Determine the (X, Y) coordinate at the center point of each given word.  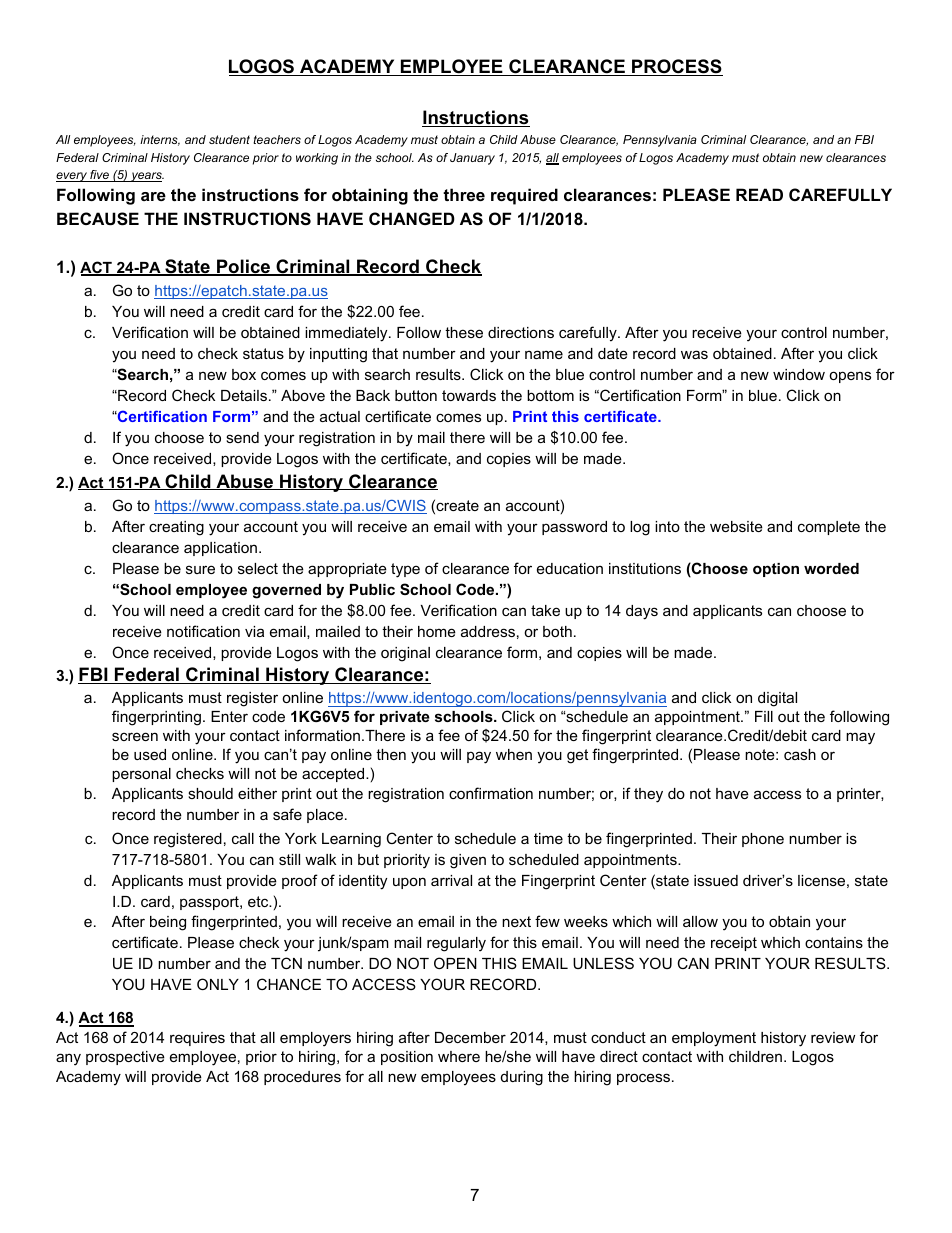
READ (759, 194)
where (459, 1056)
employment (714, 1039)
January (472, 159)
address (488, 631)
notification (203, 631)
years (146, 177)
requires (197, 1039)
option (776, 570)
